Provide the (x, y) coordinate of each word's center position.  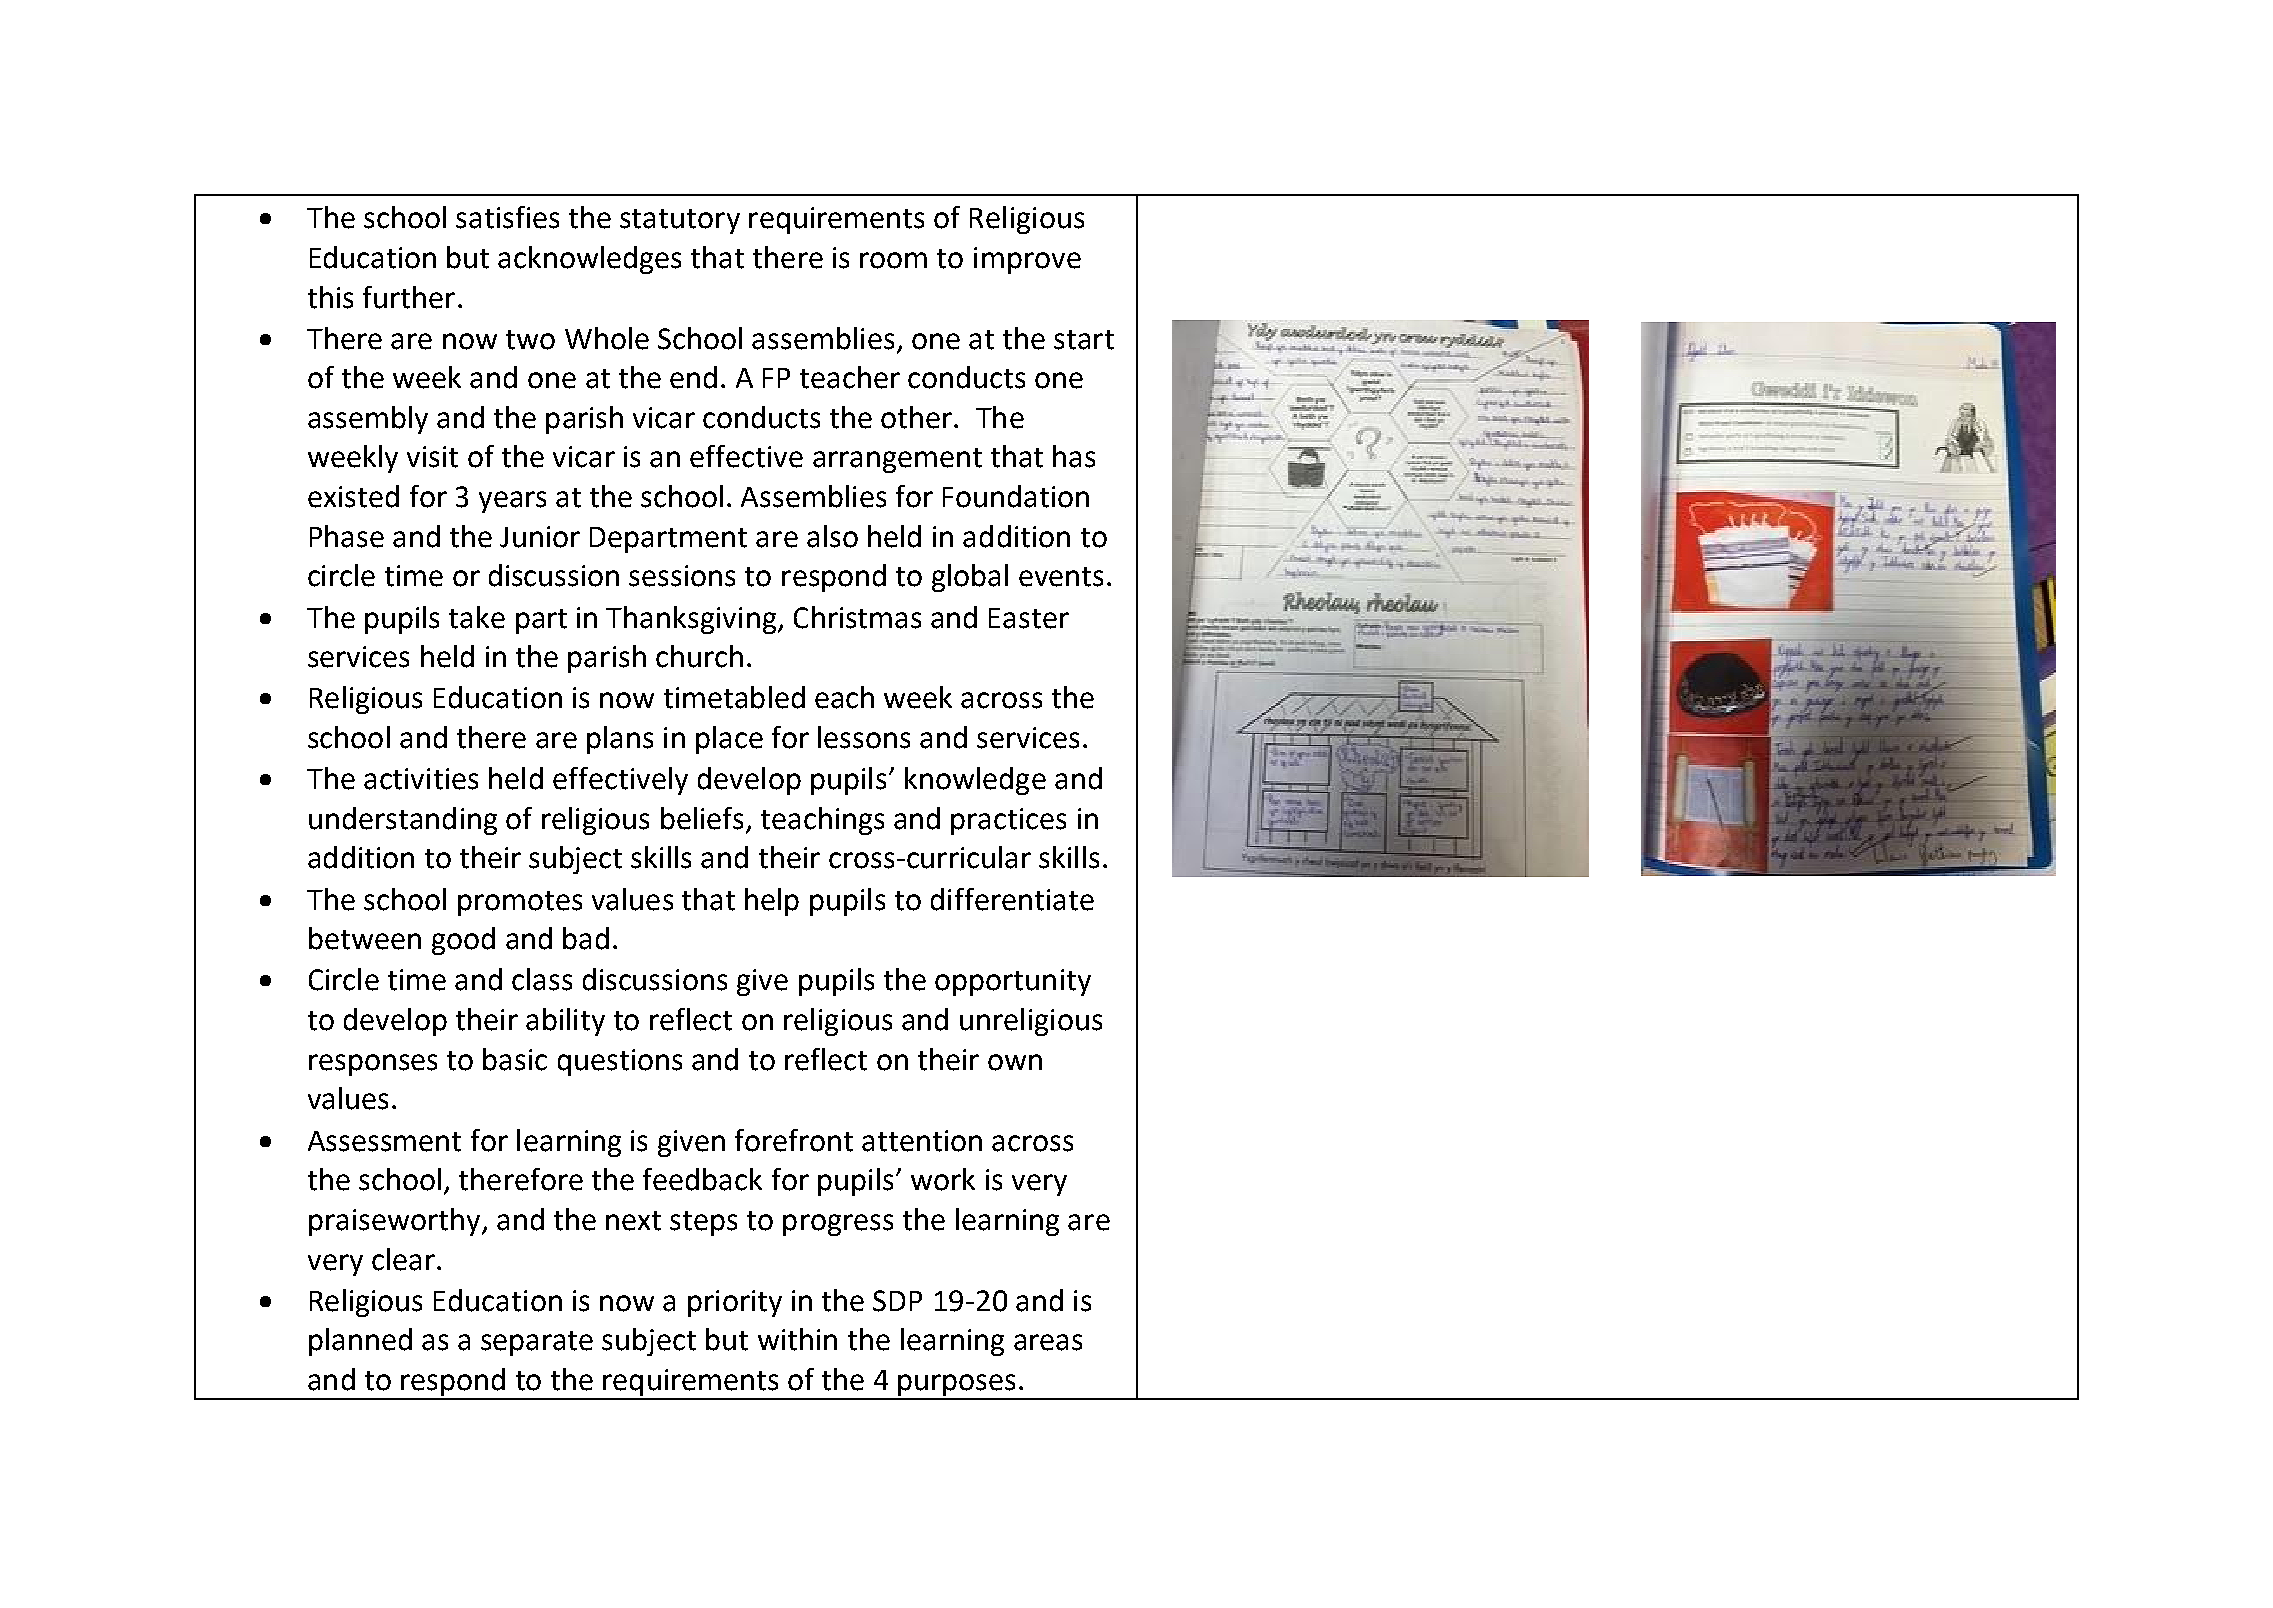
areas (1048, 1342)
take (477, 617)
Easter (1029, 618)
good (463, 941)
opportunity (1013, 982)
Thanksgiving (691, 620)
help (772, 902)
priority (735, 1303)
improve (1027, 260)
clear (403, 1259)
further (409, 297)
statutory (680, 221)
